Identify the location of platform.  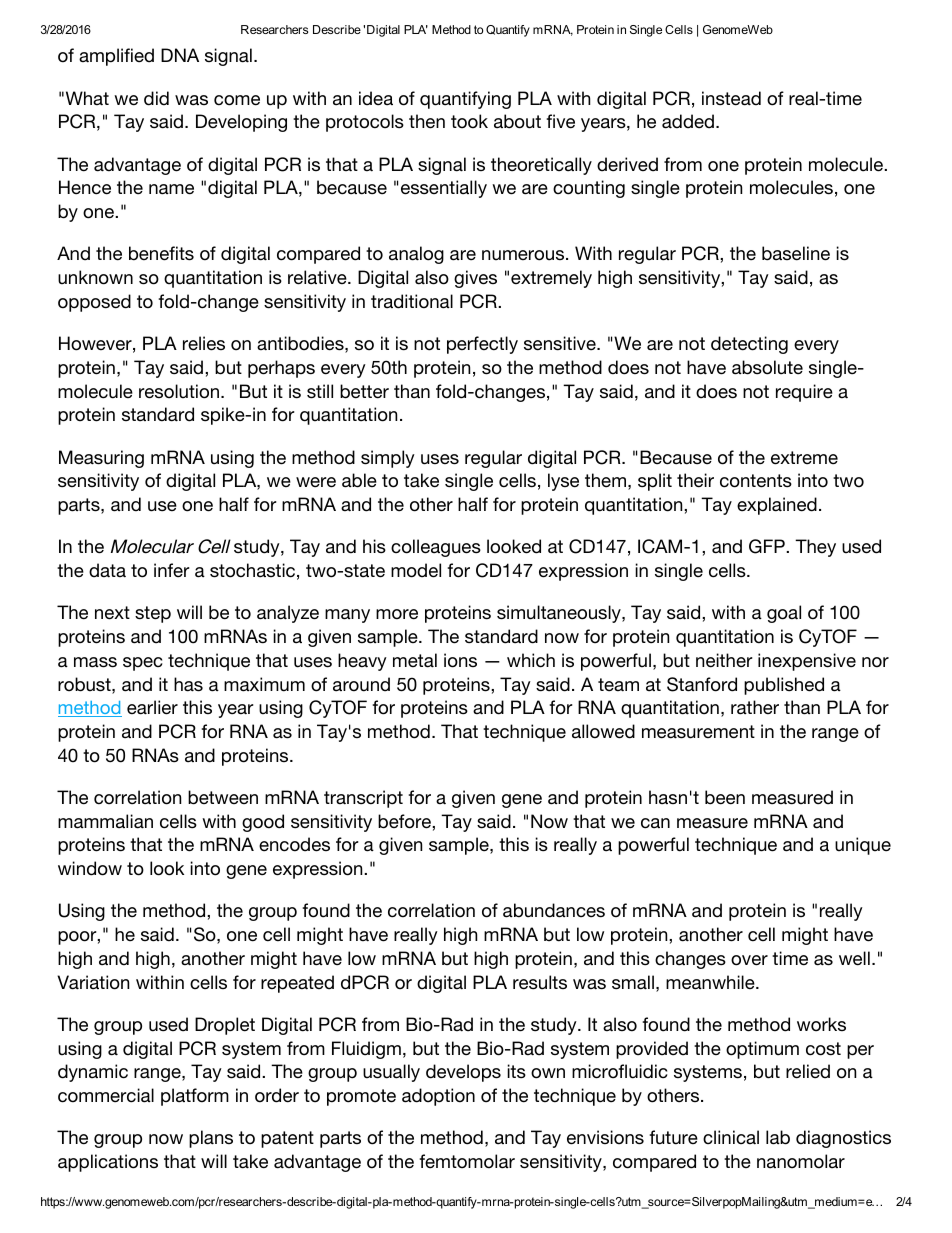
(195, 1097).
